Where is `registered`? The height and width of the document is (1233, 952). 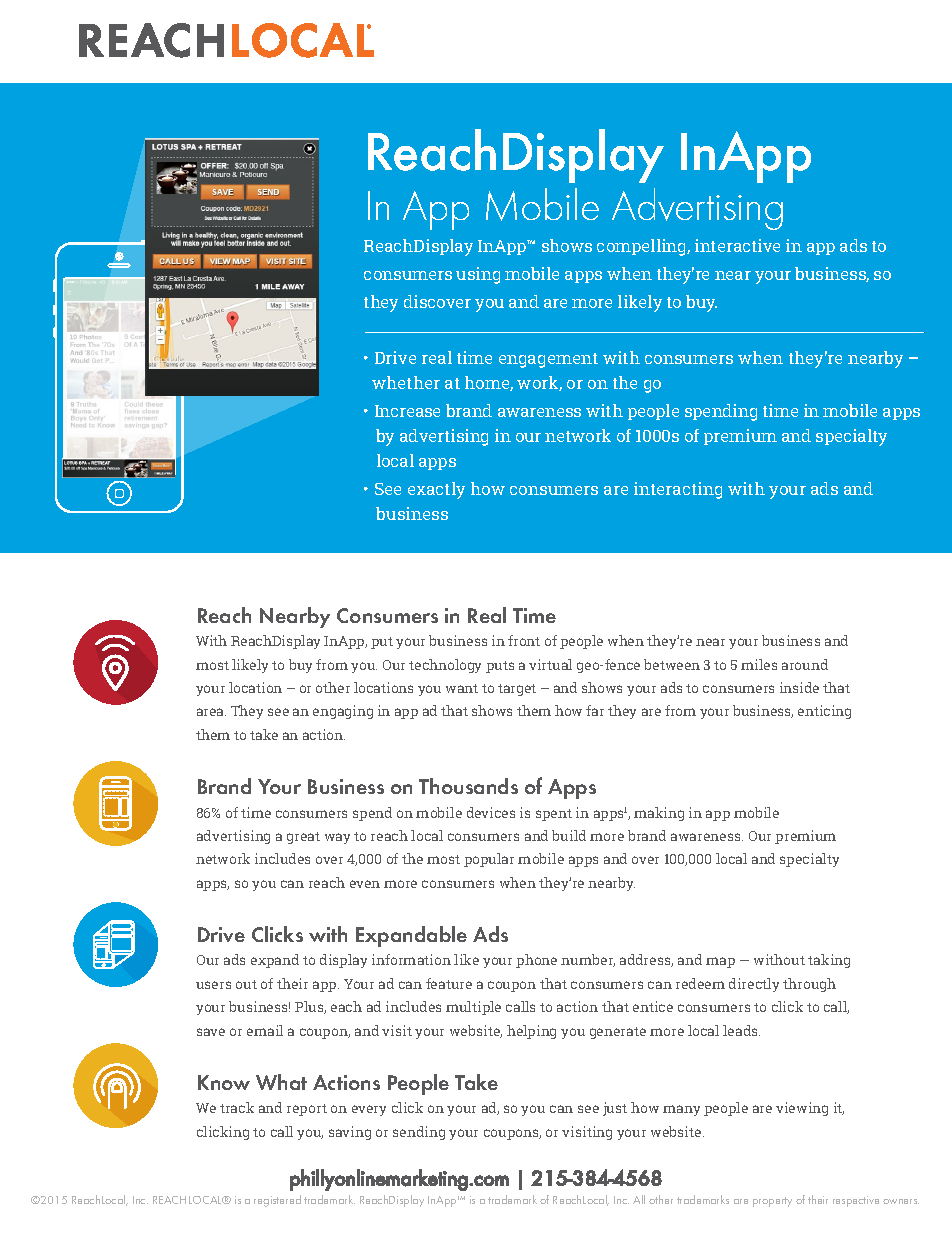 registered is located at coordinates (277, 1201).
